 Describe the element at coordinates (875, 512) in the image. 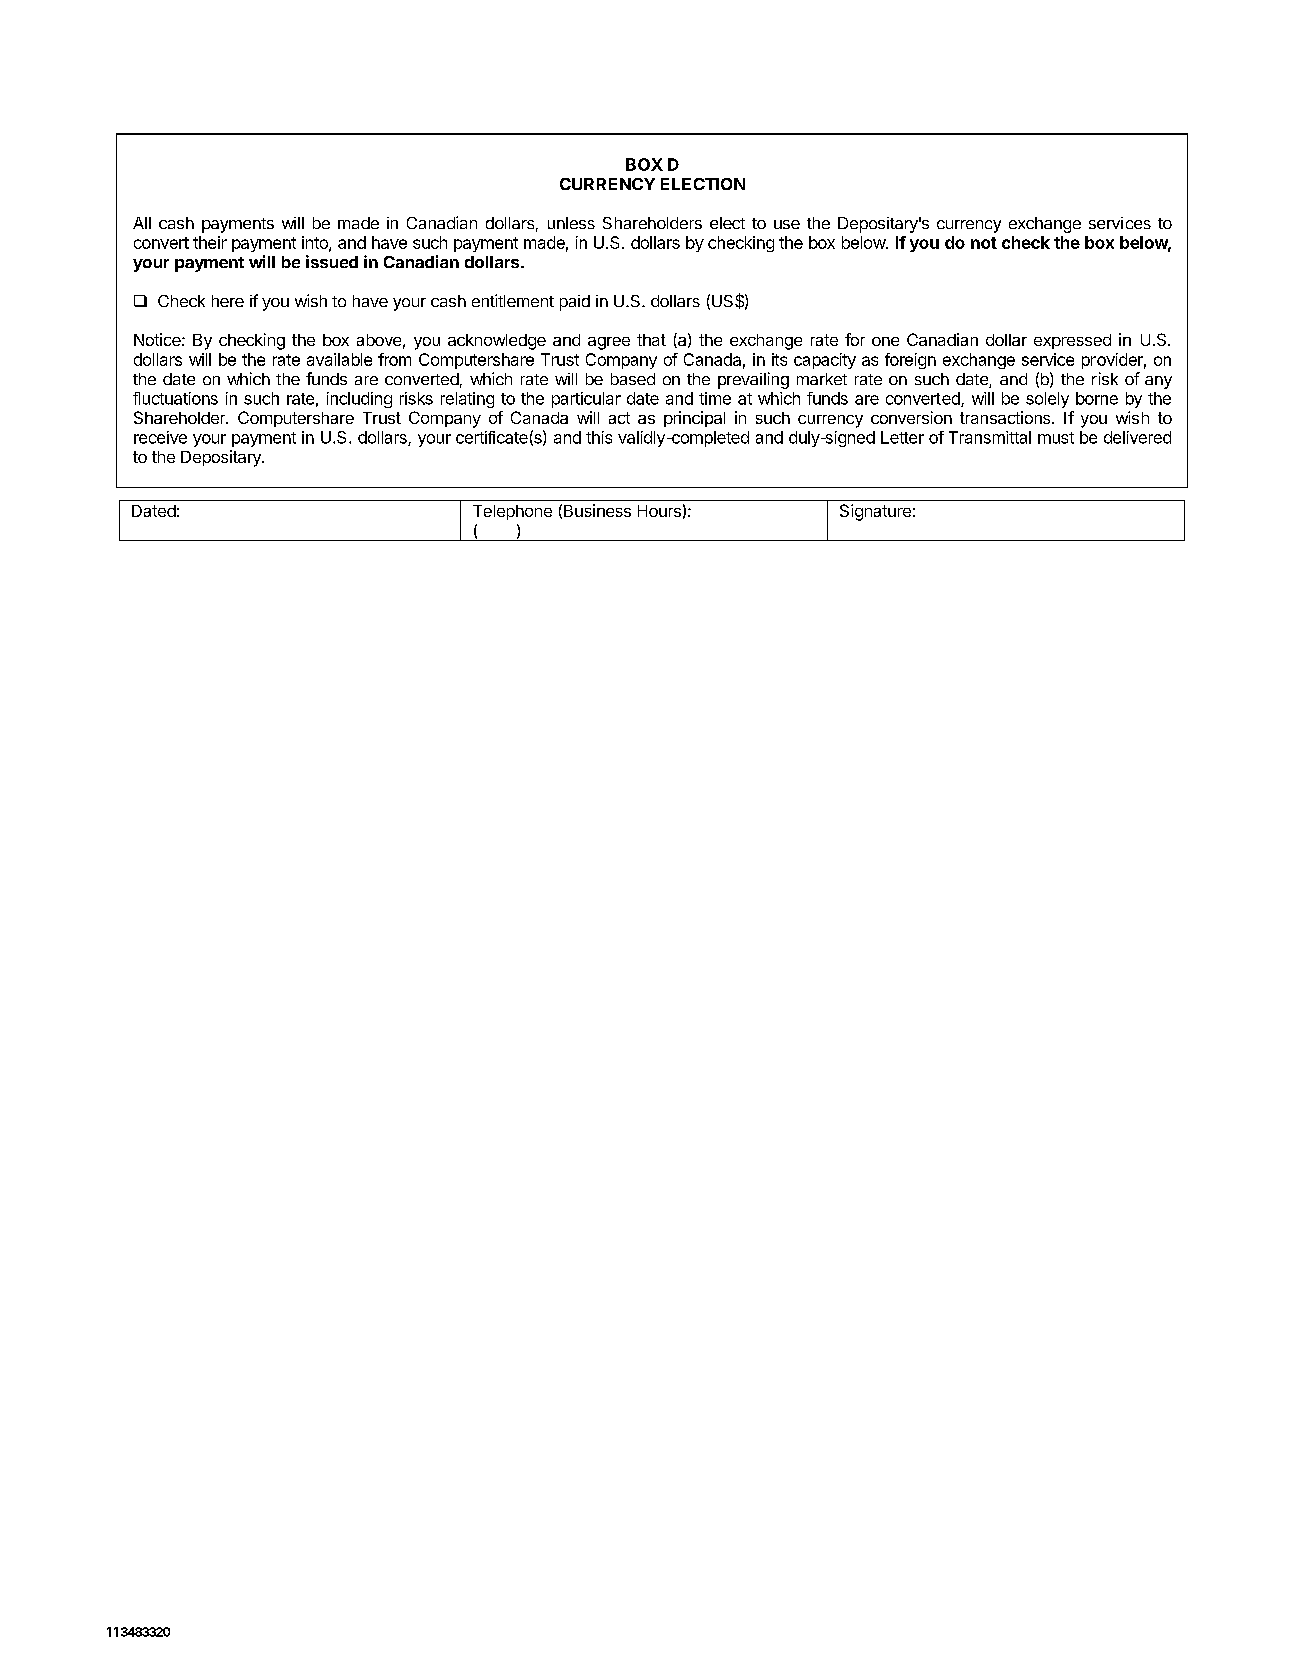

I see `Signature` at that location.
